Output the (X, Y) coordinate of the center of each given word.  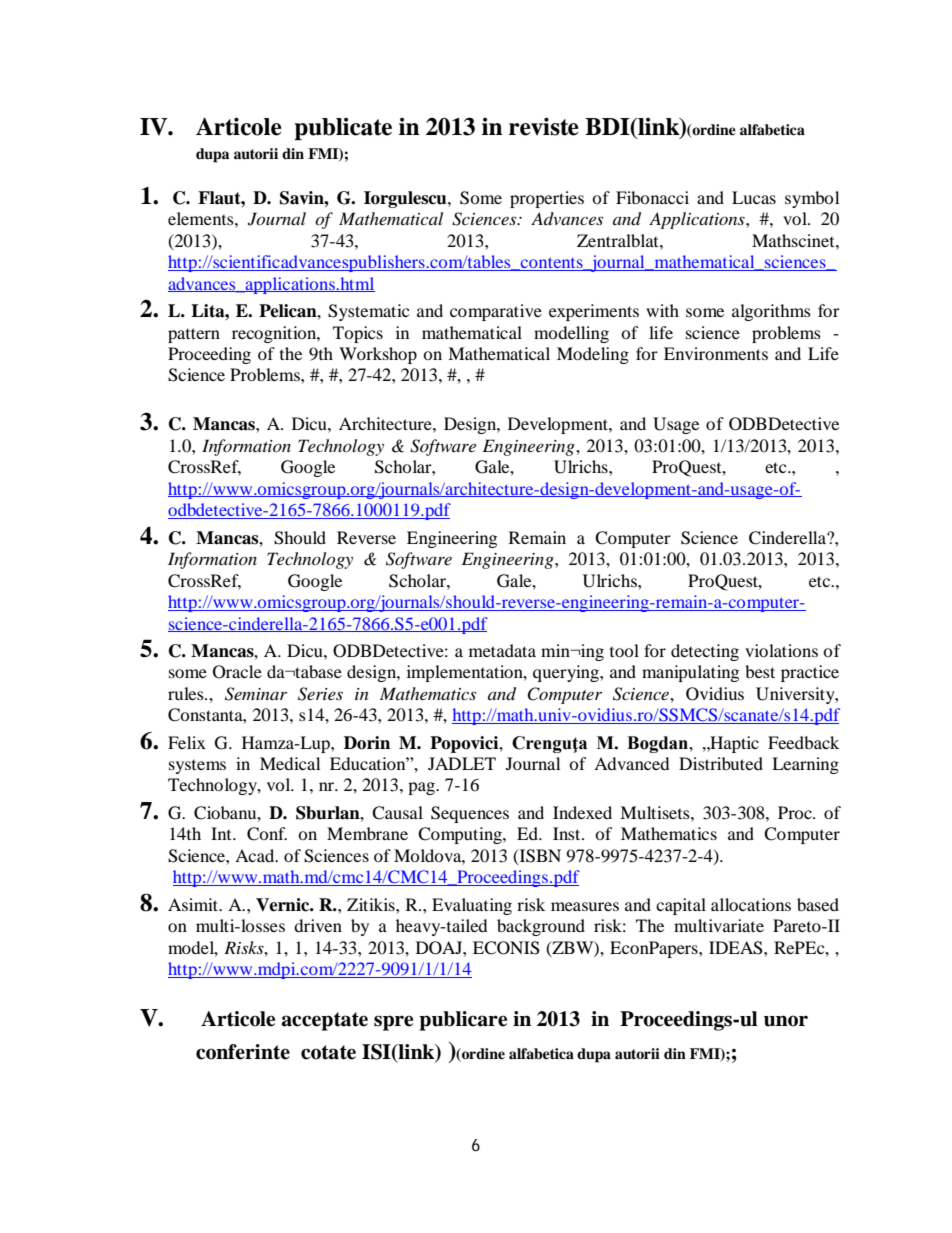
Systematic (368, 312)
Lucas (754, 197)
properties (547, 199)
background (541, 927)
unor (786, 1021)
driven (318, 925)
